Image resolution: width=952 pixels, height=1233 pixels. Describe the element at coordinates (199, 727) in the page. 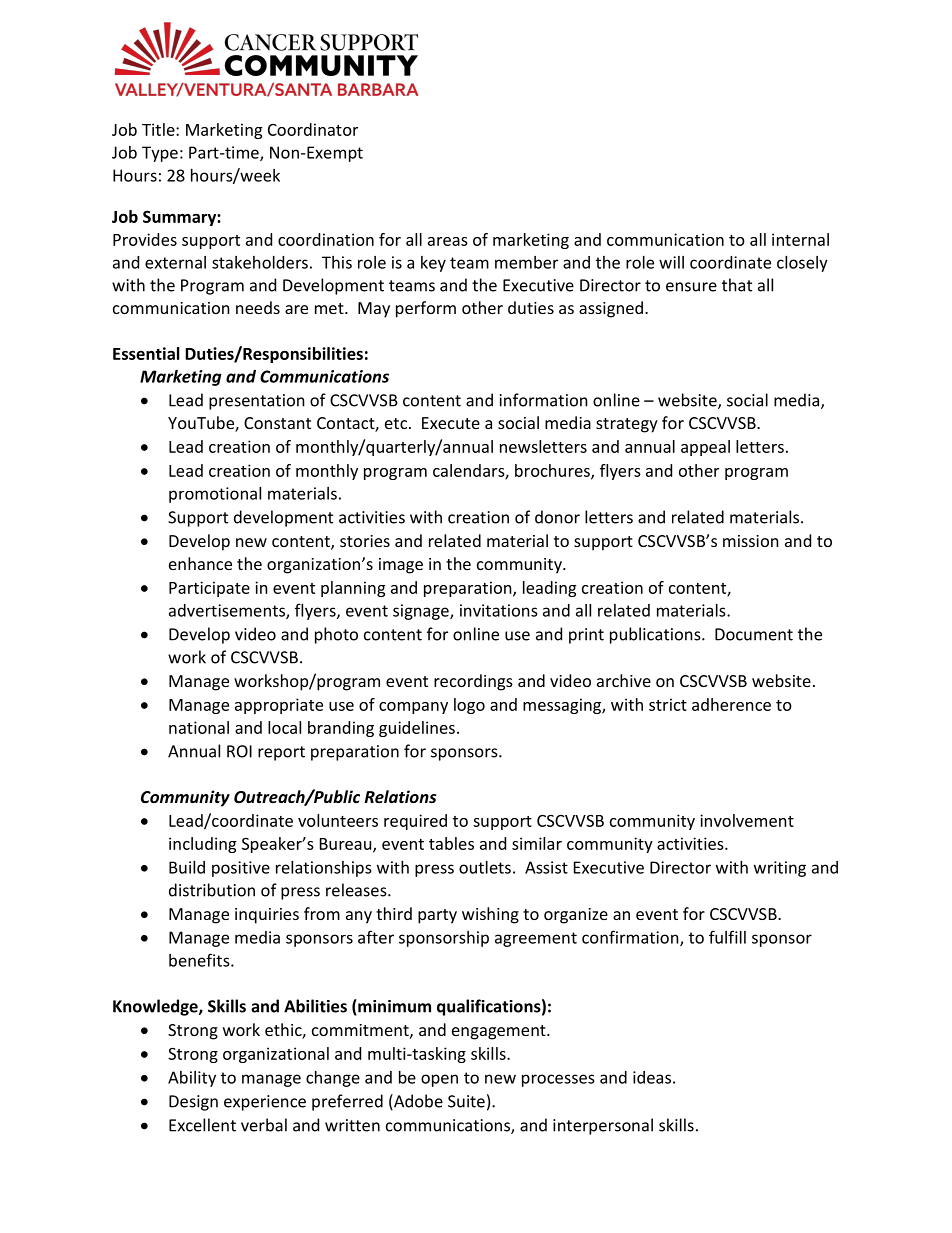

I see `national` at that location.
